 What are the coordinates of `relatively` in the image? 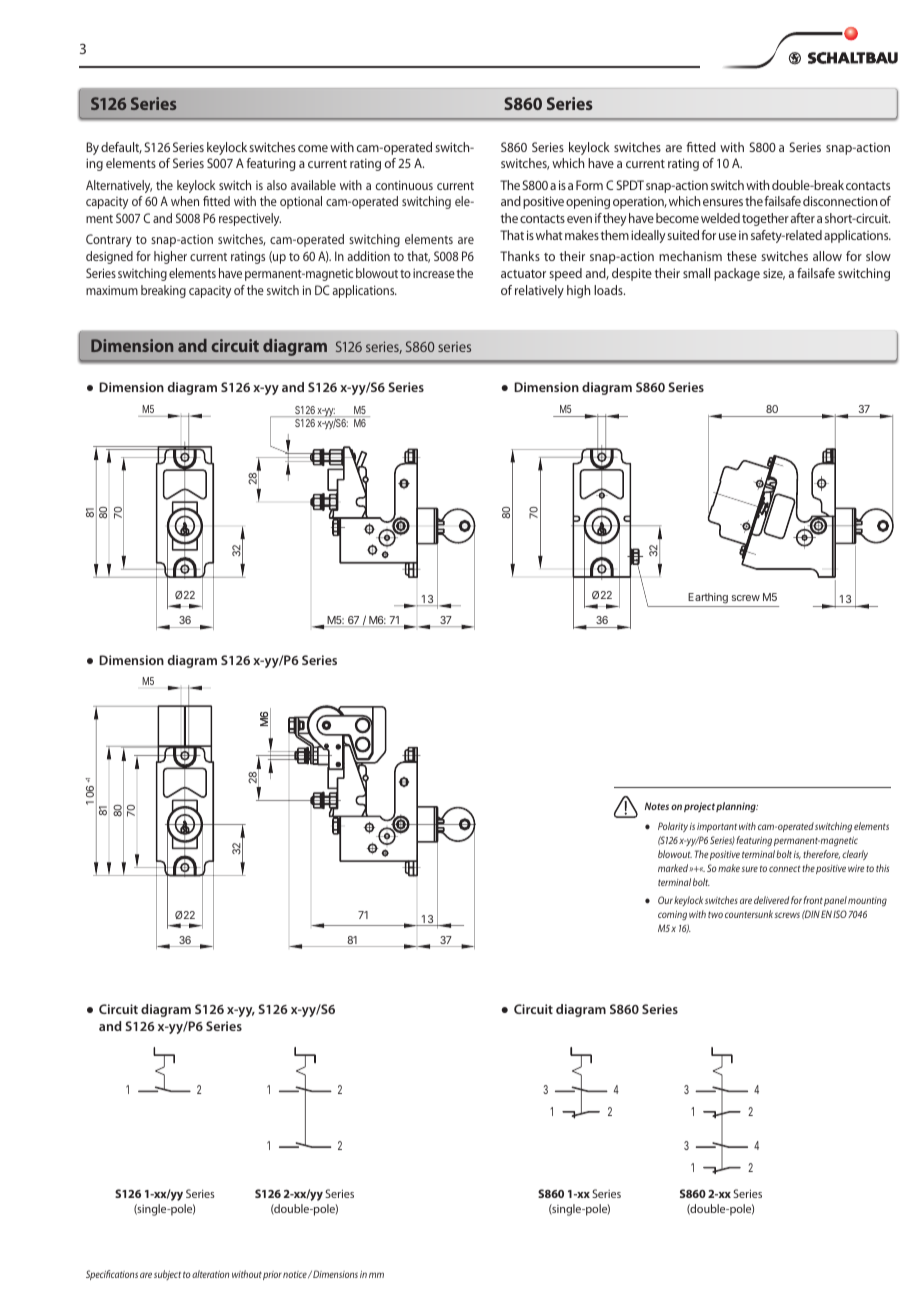 It's located at (539, 291).
